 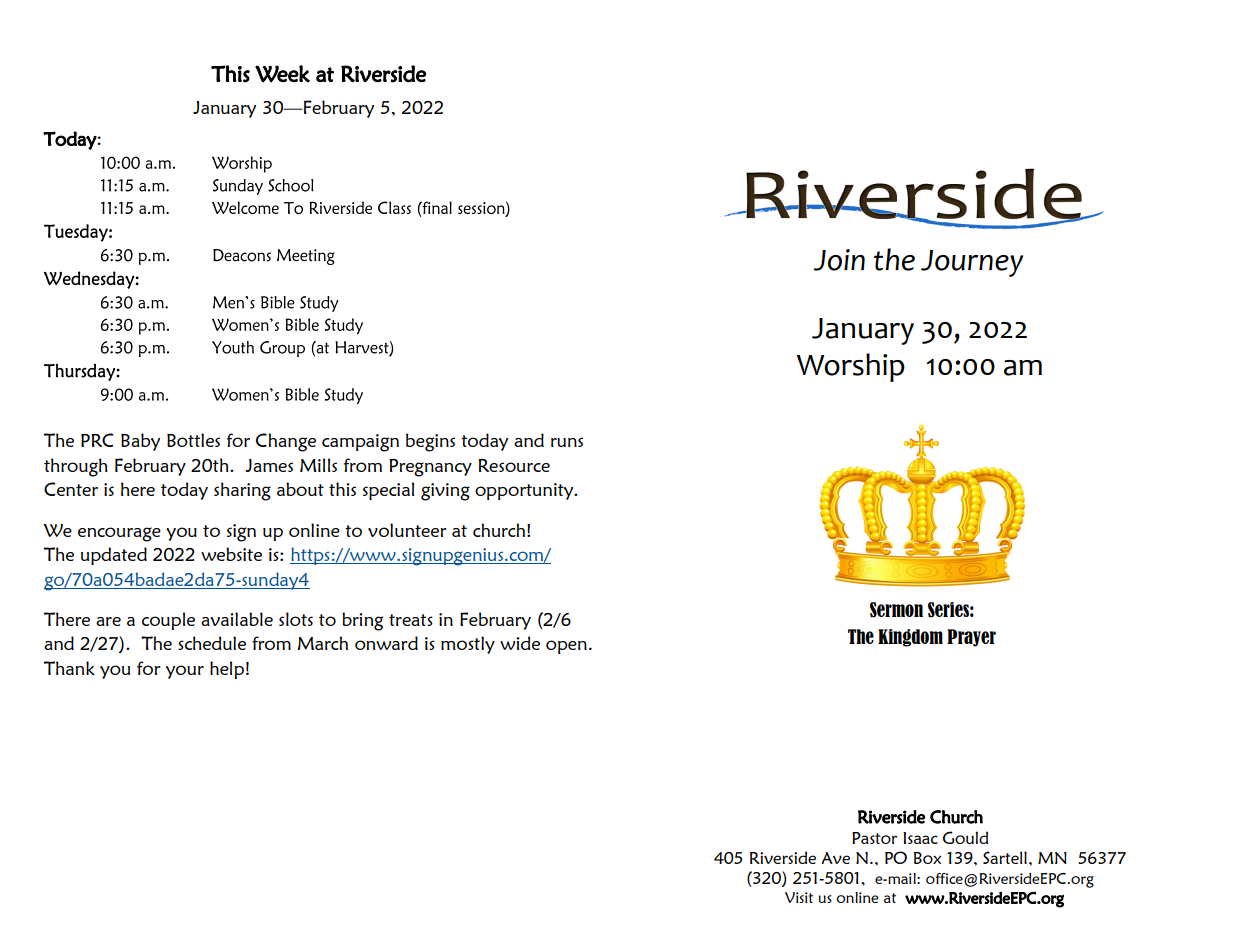 I want to click on sharing, so click(x=242, y=491).
